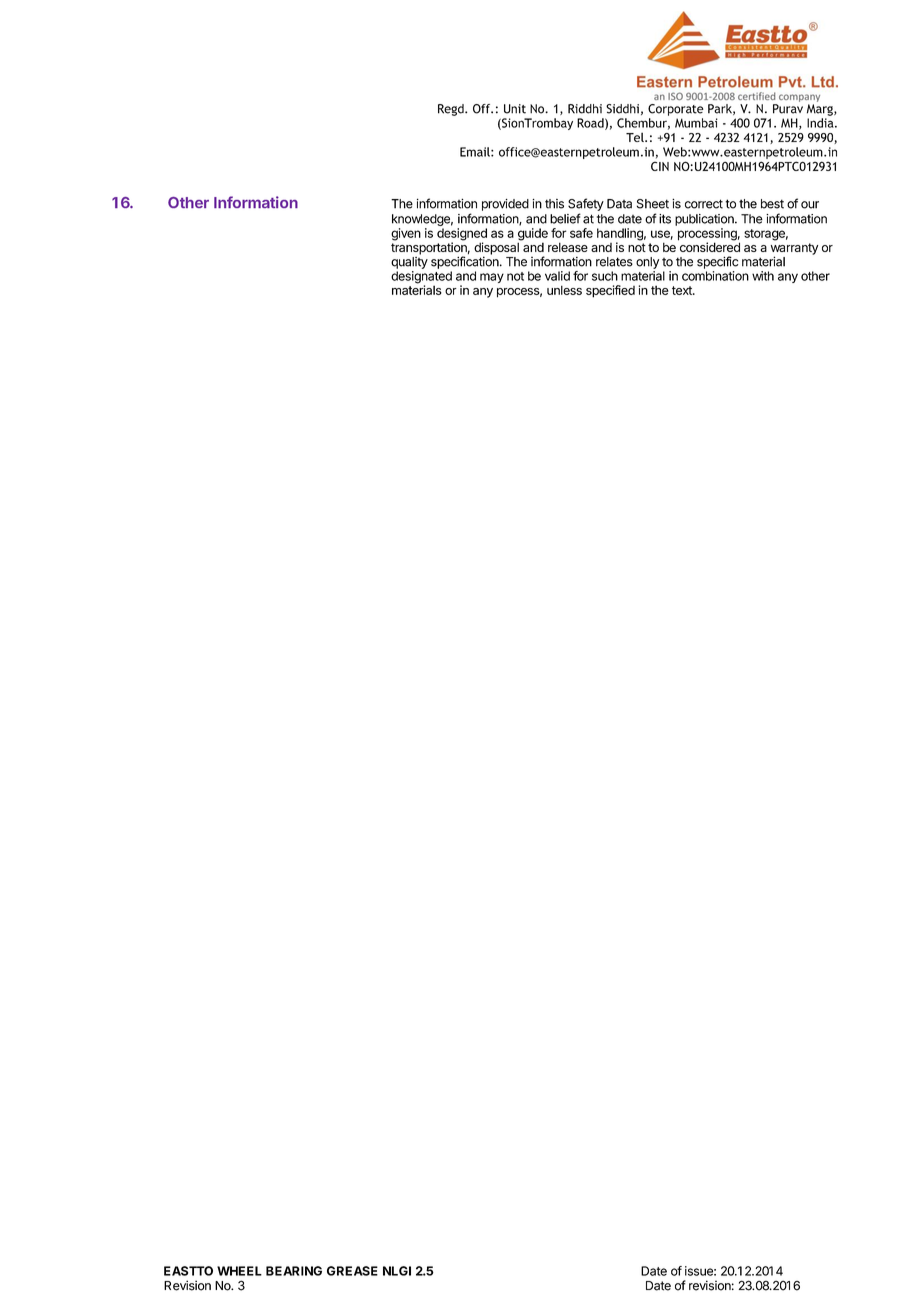 The width and height of the screenshot is (924, 1307). Describe the element at coordinates (564, 290) in the screenshot. I see `unless` at that location.
